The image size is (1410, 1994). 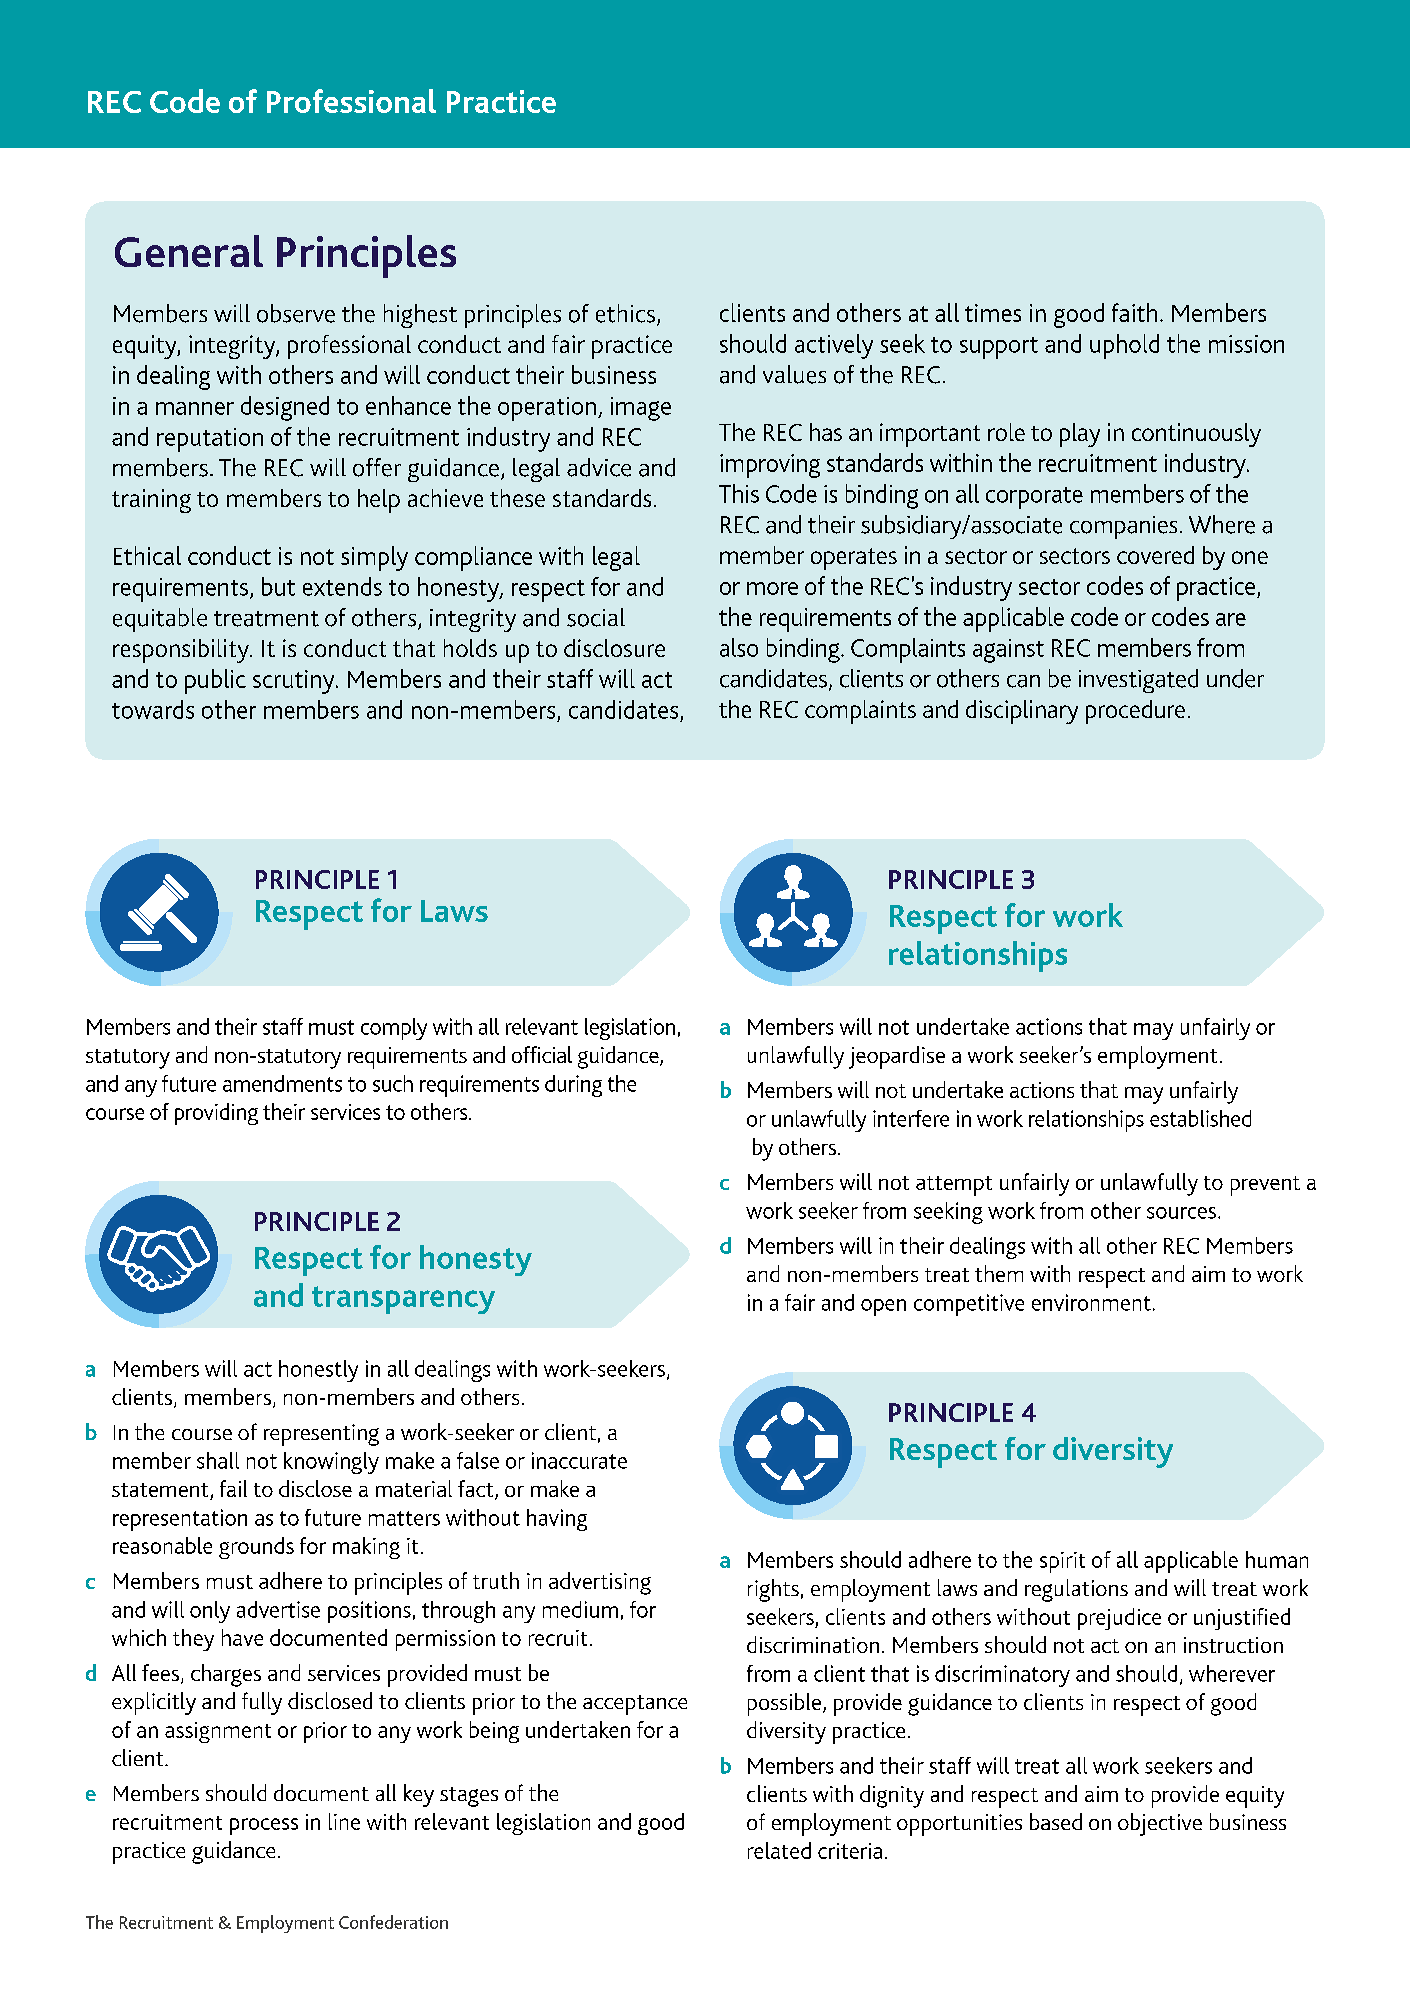 I want to click on faith, so click(x=1134, y=312).
